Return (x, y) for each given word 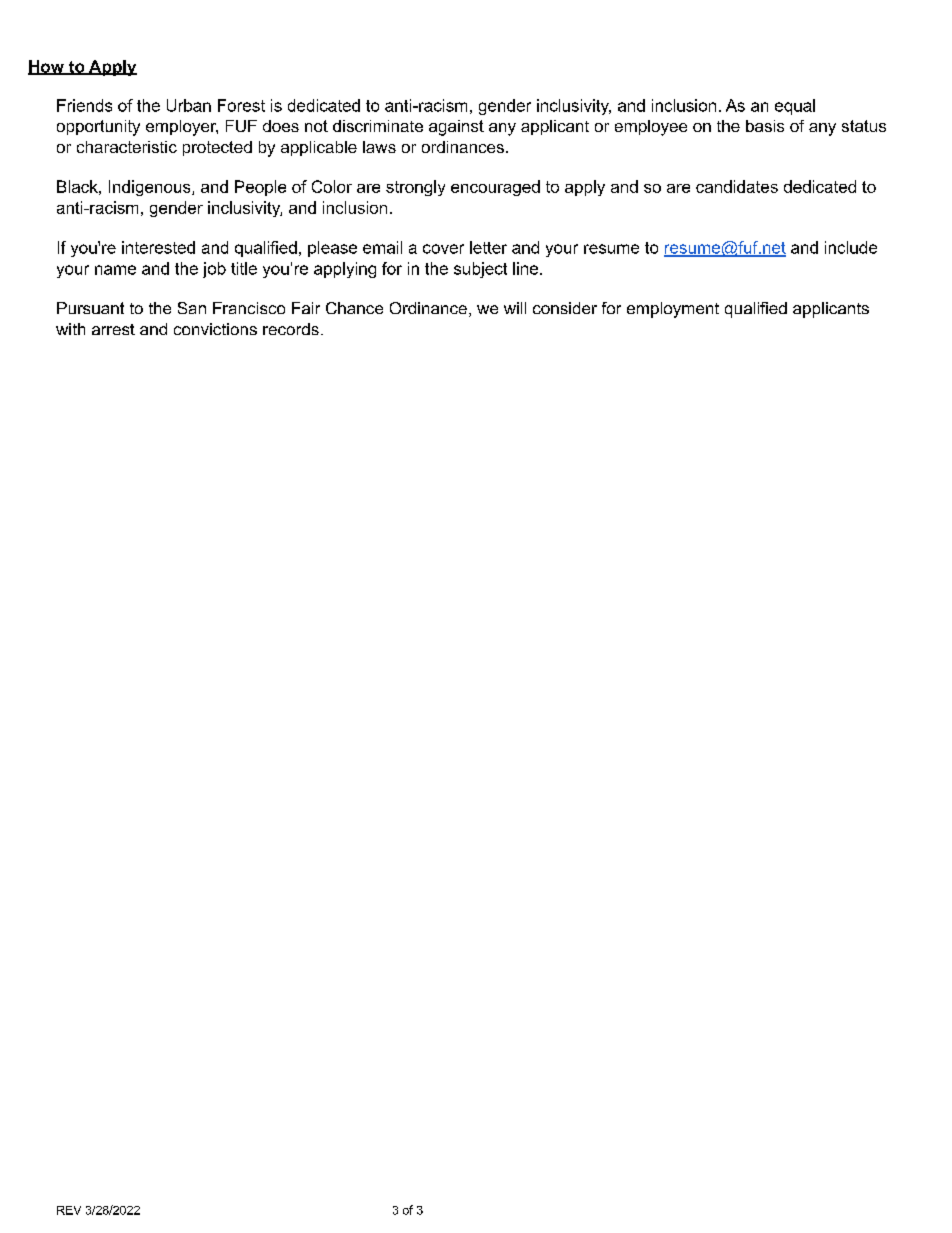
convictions (215, 329)
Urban (189, 105)
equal (795, 107)
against (456, 128)
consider (565, 308)
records (291, 329)
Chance (354, 308)
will (515, 308)
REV (69, 1210)
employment (673, 310)
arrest (113, 329)
